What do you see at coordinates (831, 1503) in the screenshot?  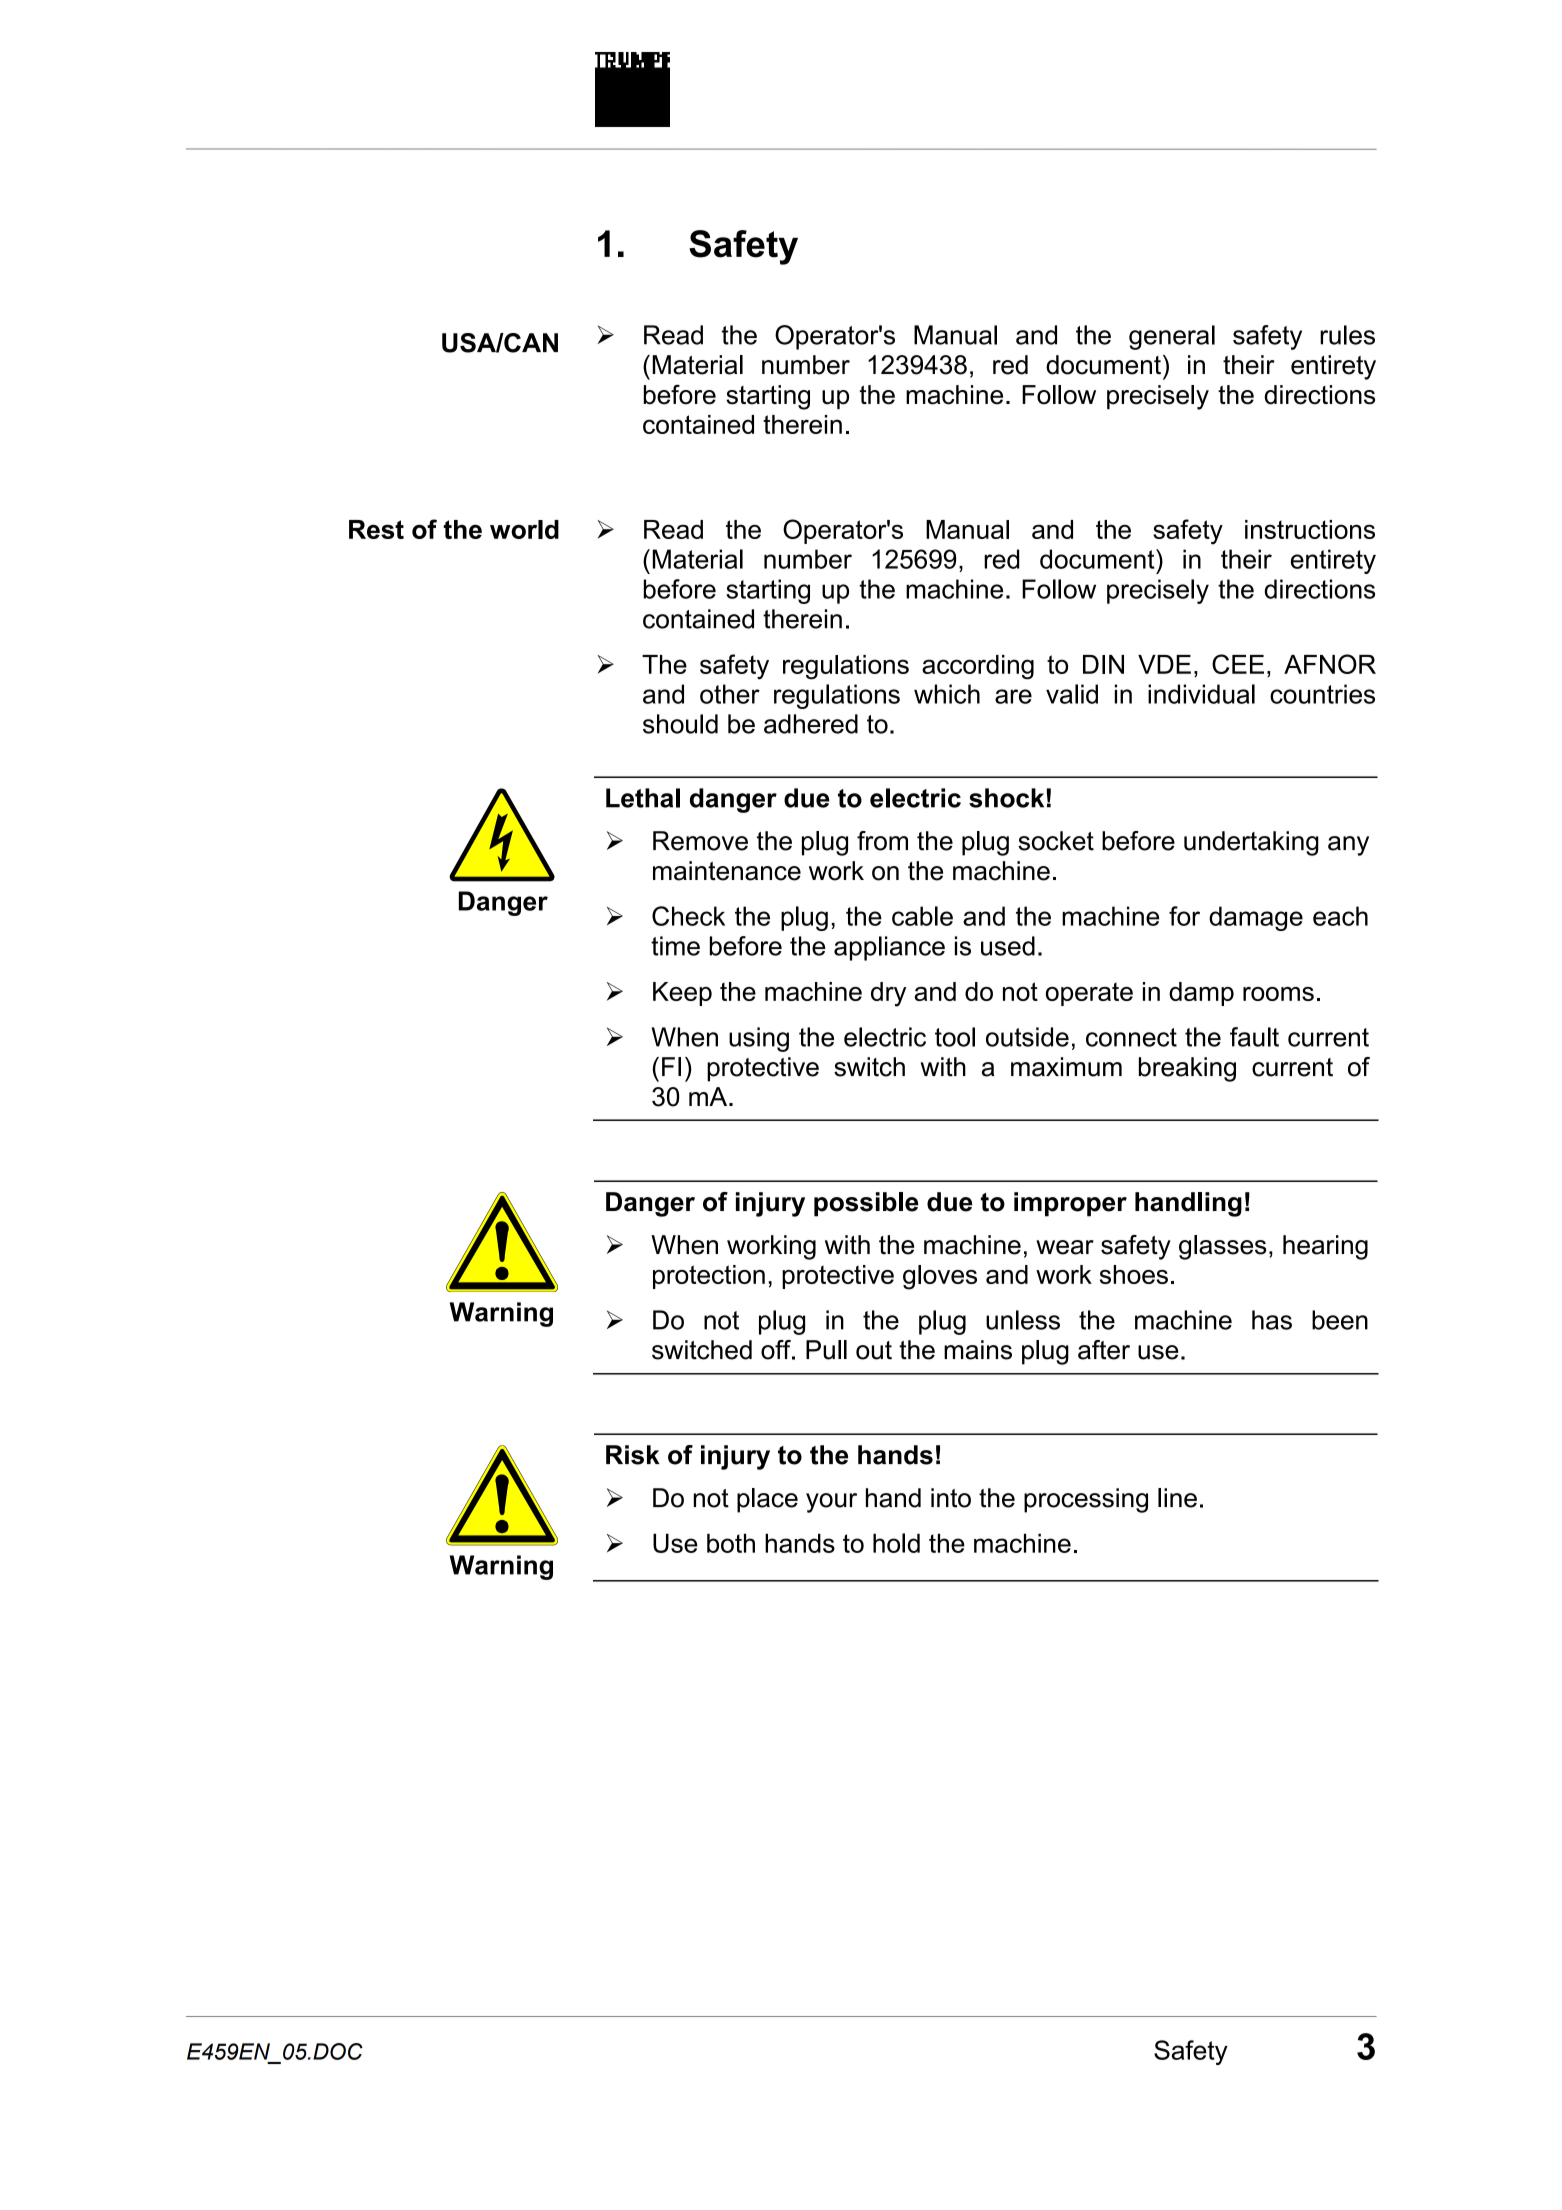 I see `your` at bounding box center [831, 1503].
